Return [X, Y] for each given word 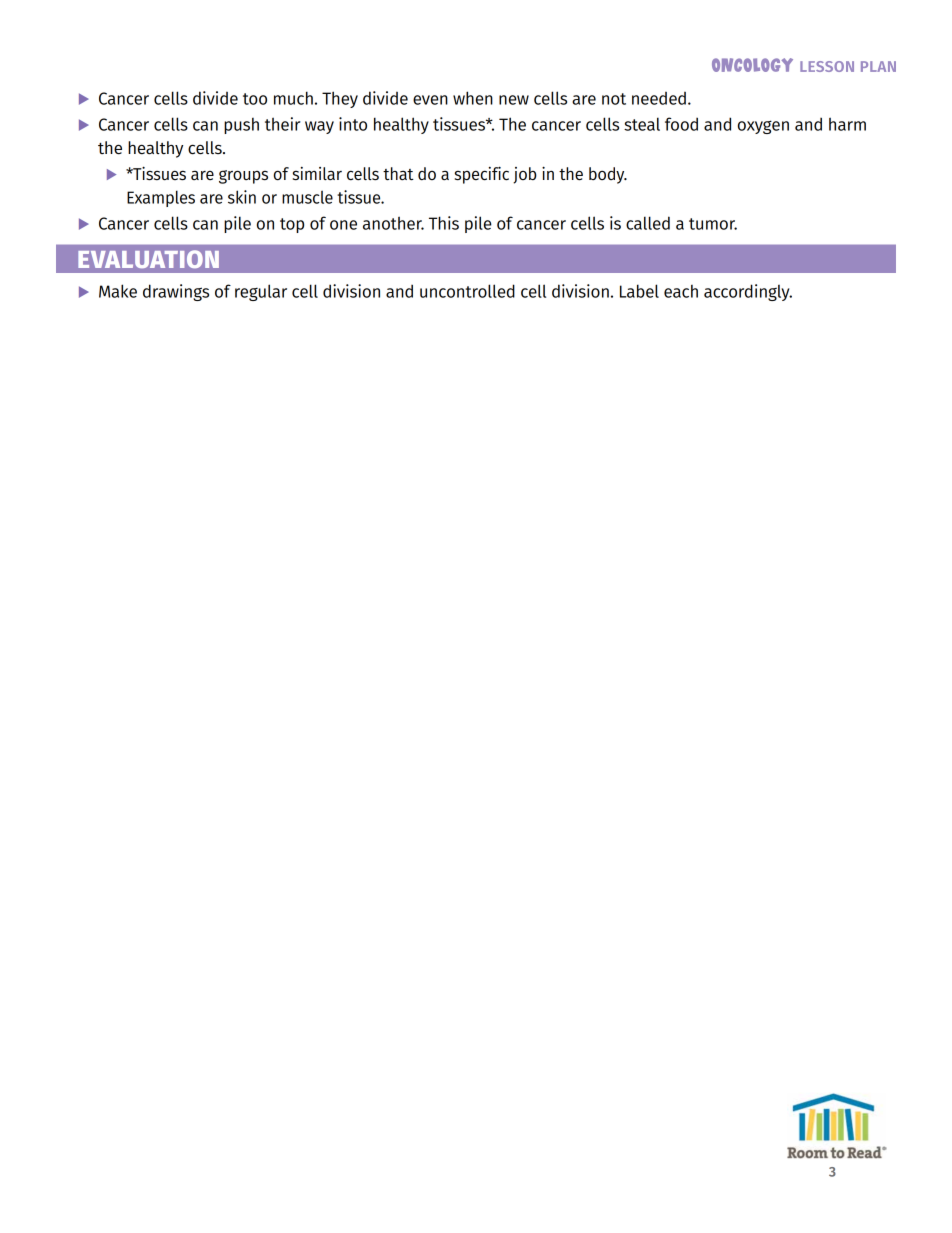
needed [659, 98]
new [514, 100]
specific [482, 175]
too [255, 99]
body [608, 175]
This [444, 223]
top [292, 225]
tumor [713, 224]
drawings [176, 292]
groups [243, 177]
